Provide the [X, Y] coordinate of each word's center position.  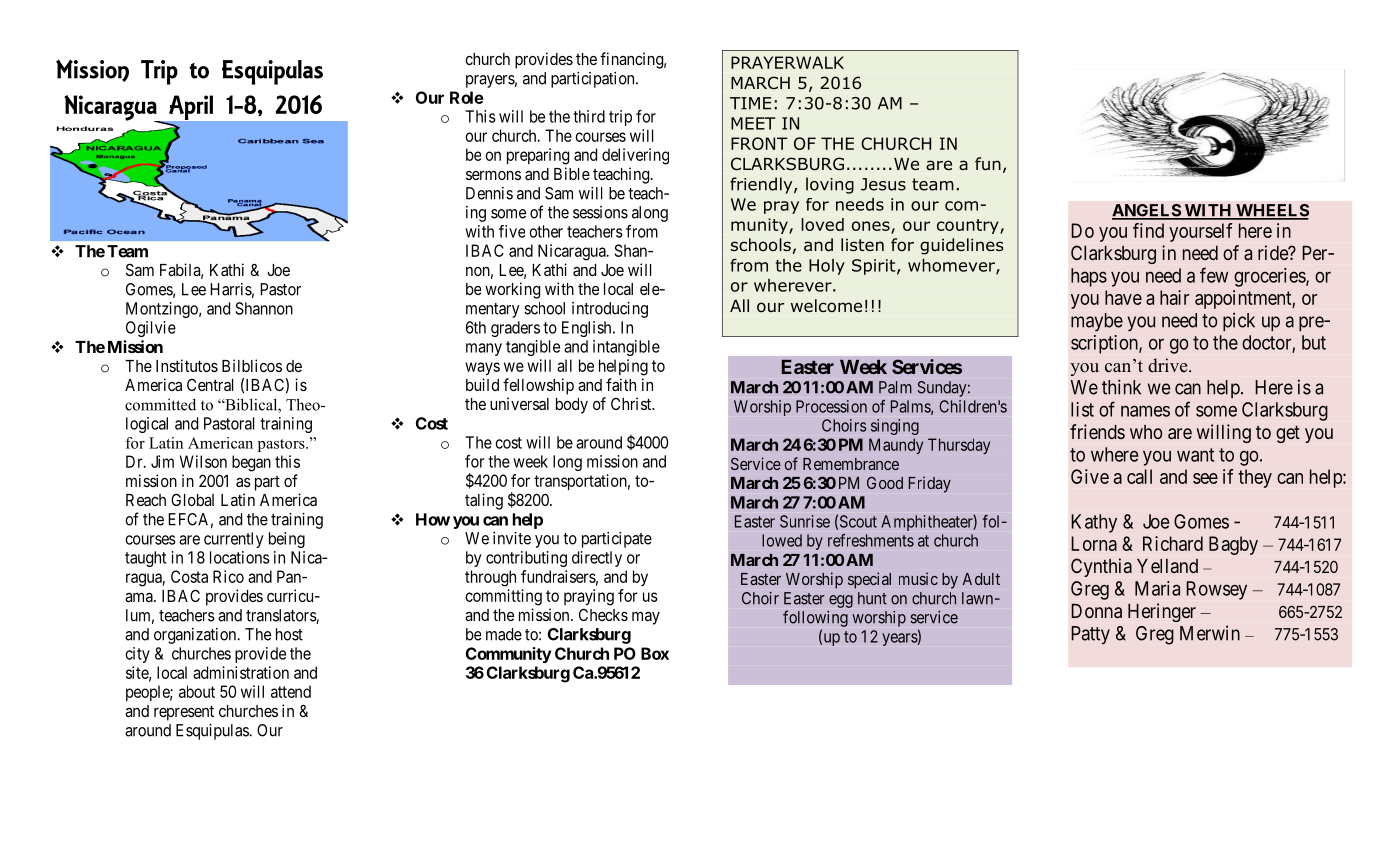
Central [210, 384]
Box [655, 653]
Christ [632, 403]
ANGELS [1147, 211]
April [191, 107]
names [1145, 411]
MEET [753, 123]
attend [291, 691]
